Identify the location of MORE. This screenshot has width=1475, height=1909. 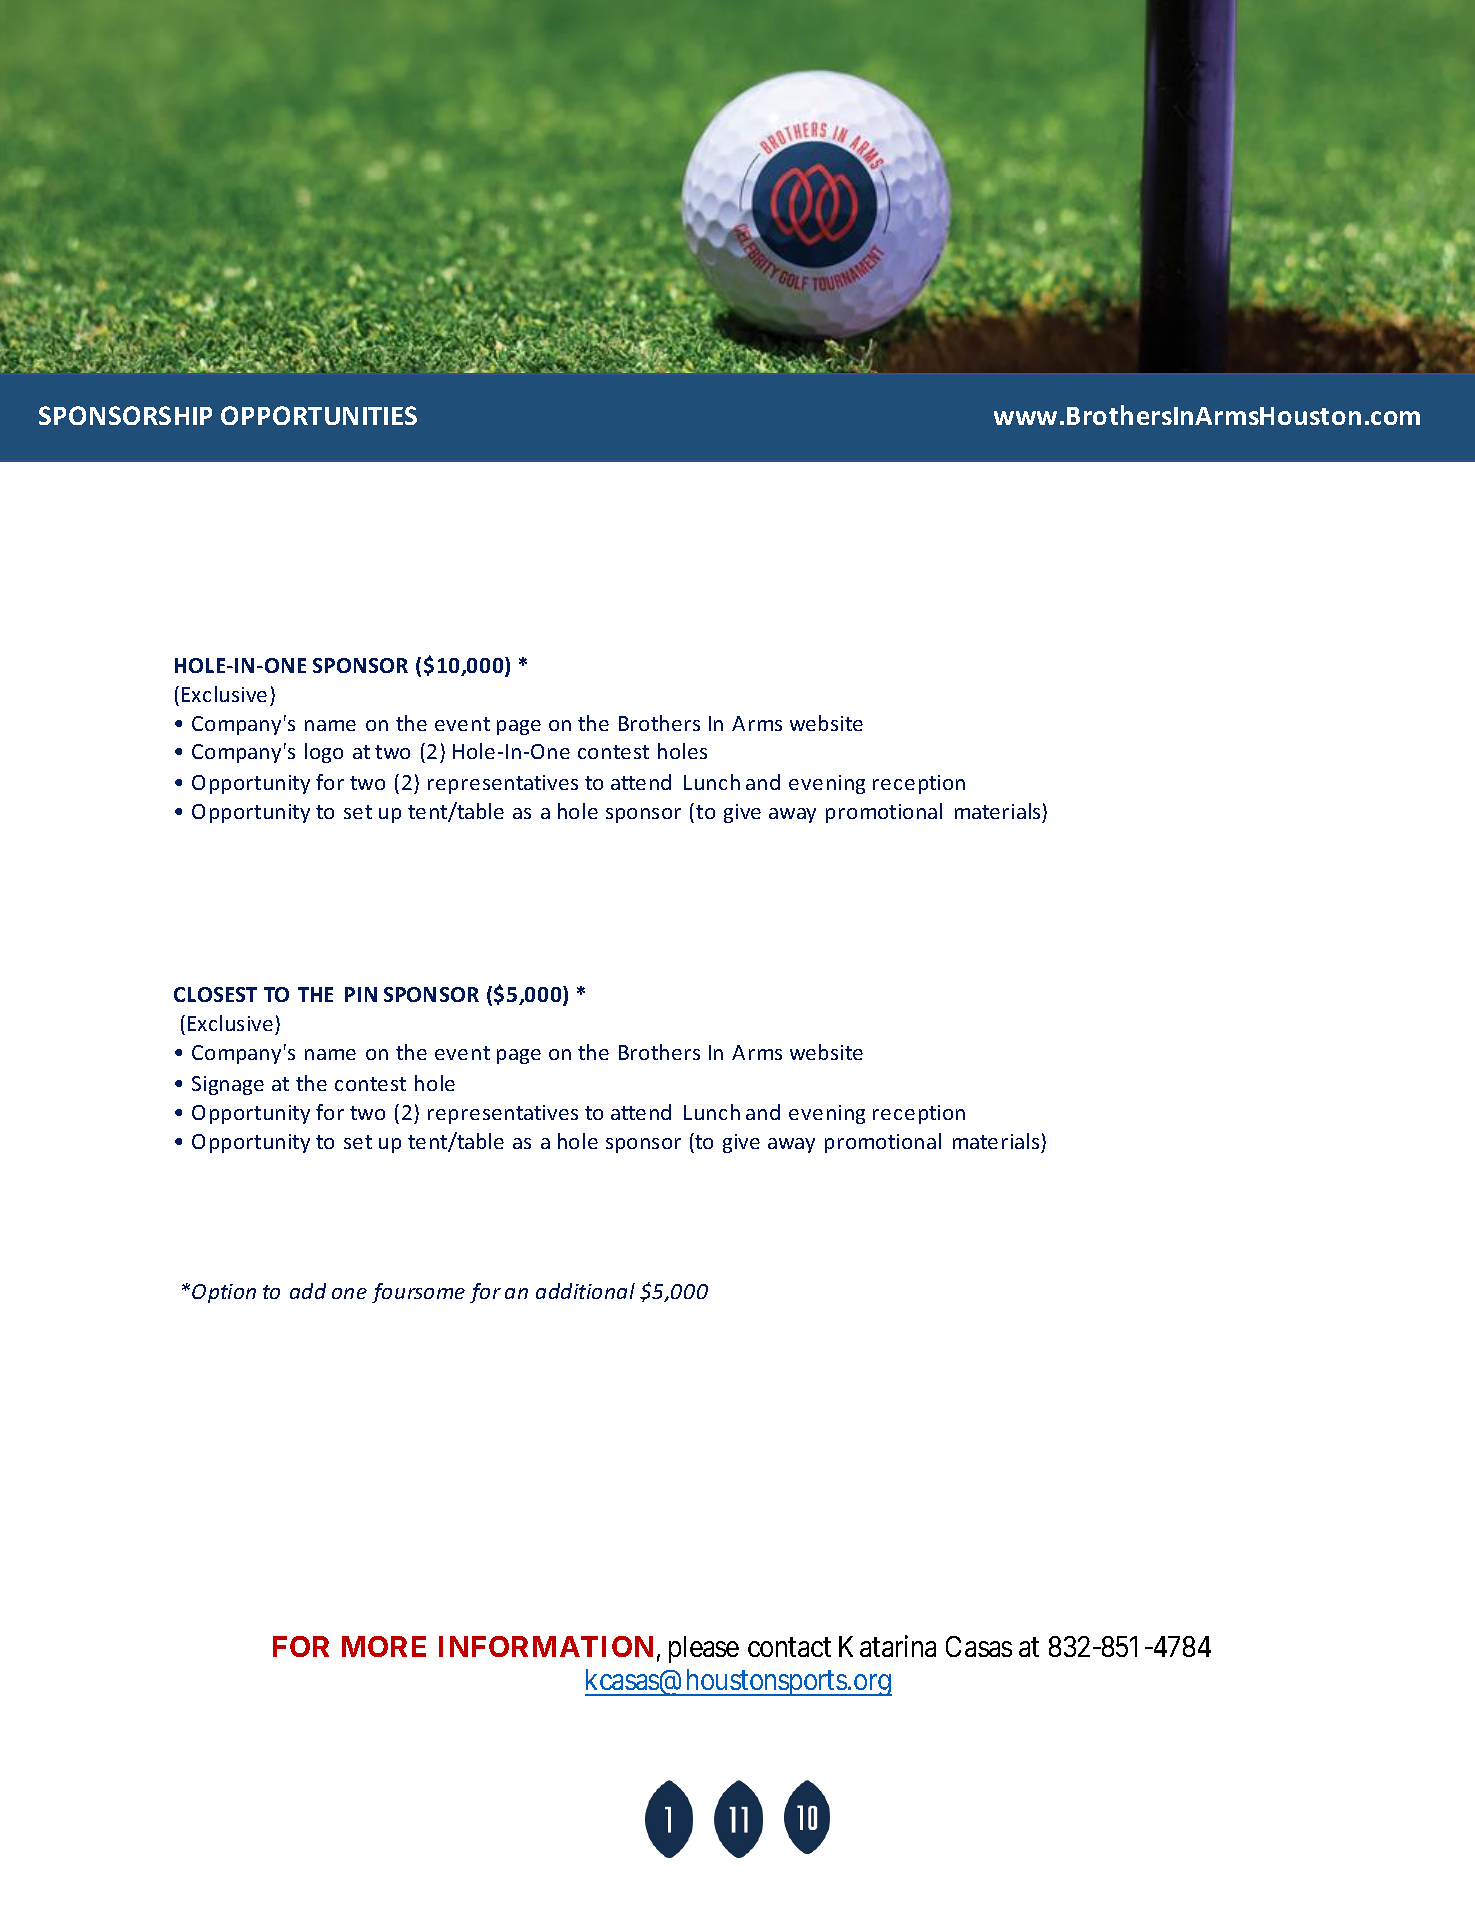
(384, 1646).
